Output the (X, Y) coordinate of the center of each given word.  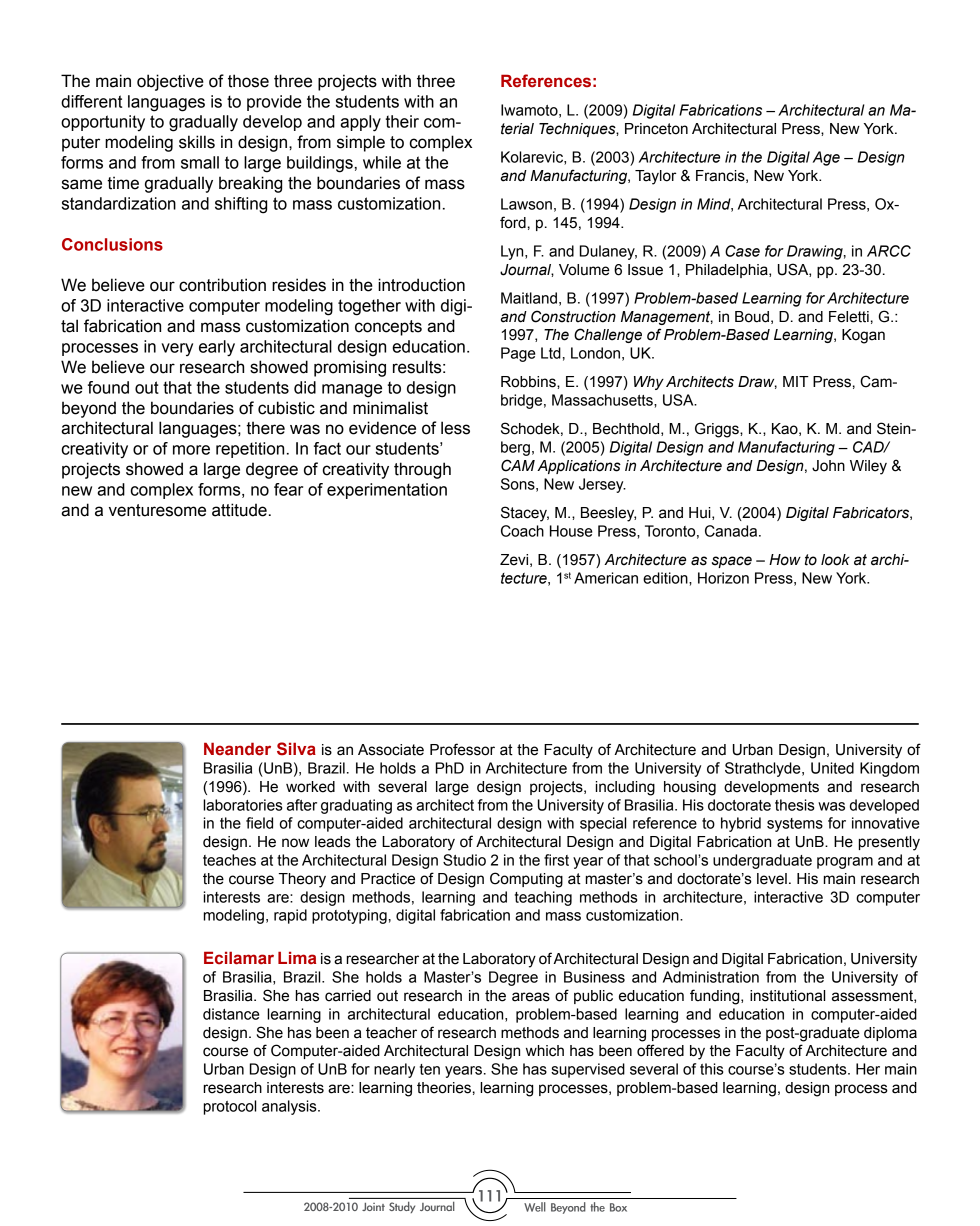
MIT (796, 381)
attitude (239, 510)
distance (231, 1014)
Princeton (656, 129)
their (402, 121)
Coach (522, 531)
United (832, 768)
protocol (230, 1107)
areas (531, 997)
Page (518, 354)
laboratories (243, 805)
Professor (462, 749)
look (835, 560)
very (177, 349)
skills (197, 142)
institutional (787, 996)
